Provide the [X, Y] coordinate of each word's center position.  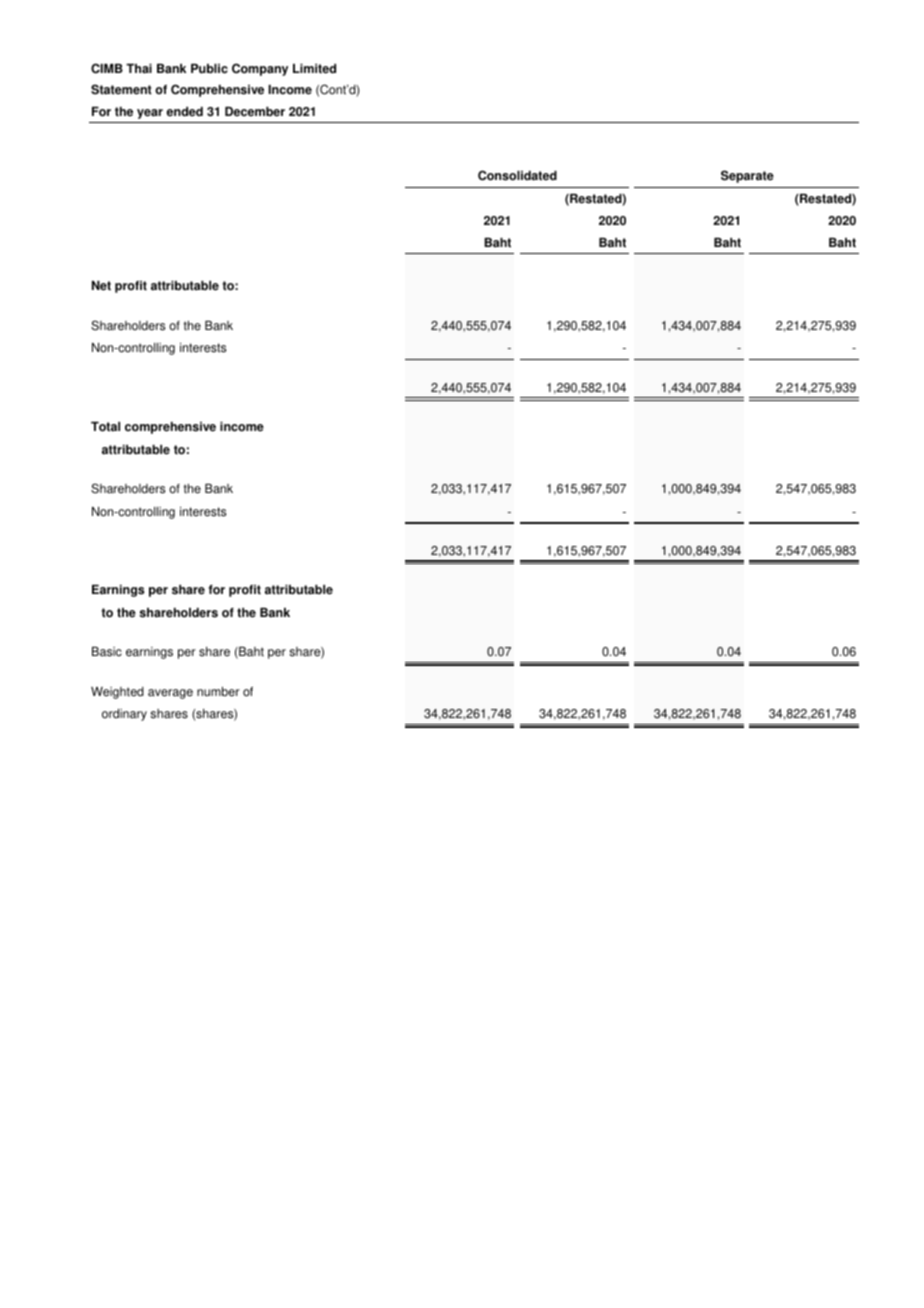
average [170, 694]
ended [185, 112]
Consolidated [517, 175]
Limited [314, 69]
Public [209, 69]
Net [101, 286]
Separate [747, 176]
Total [105, 427]
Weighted [117, 693]
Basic [107, 652]
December [255, 112]
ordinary [124, 715]
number [218, 692]
